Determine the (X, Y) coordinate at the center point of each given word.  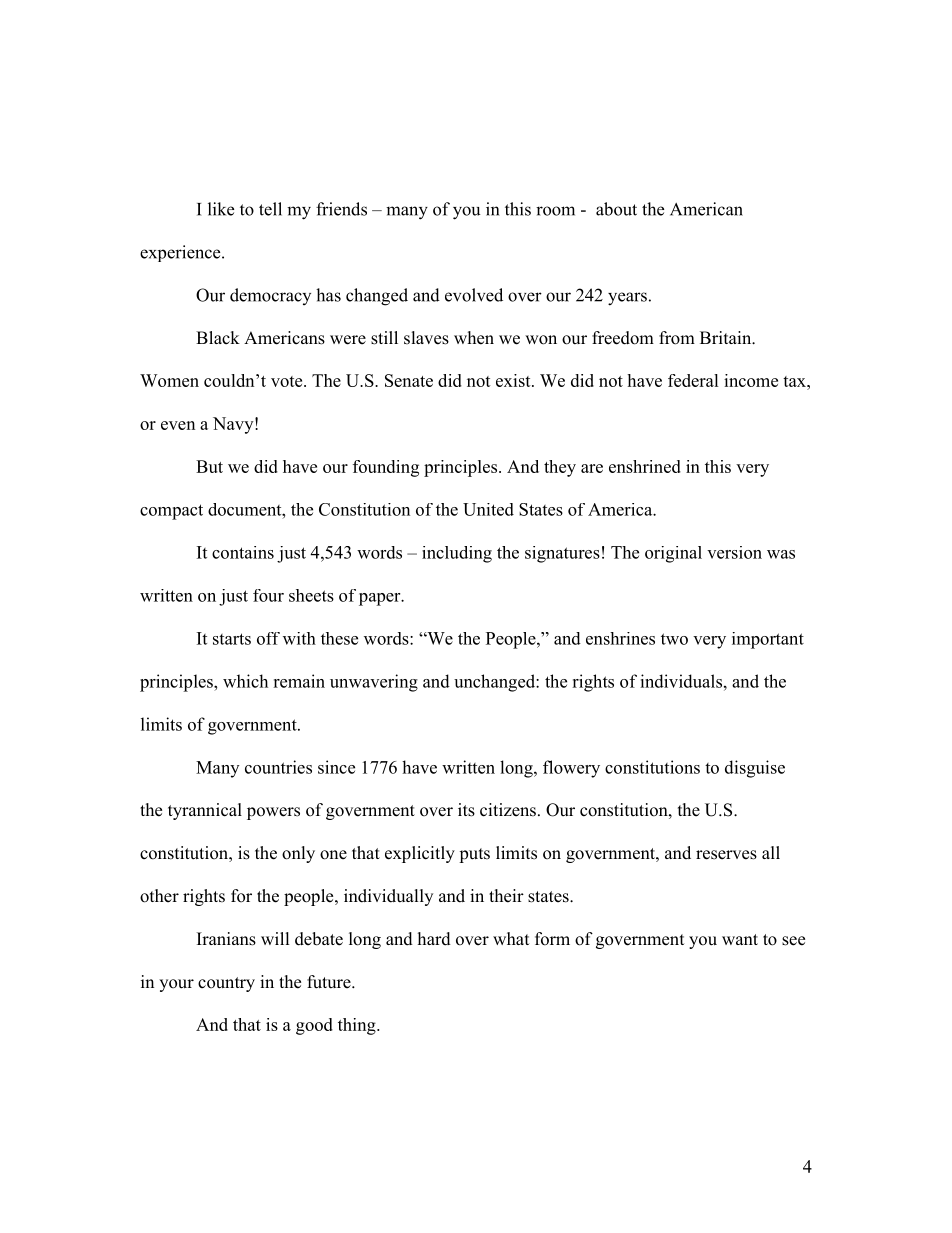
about (616, 209)
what (511, 938)
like (221, 209)
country (226, 984)
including (457, 554)
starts (232, 639)
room (555, 211)
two (674, 639)
